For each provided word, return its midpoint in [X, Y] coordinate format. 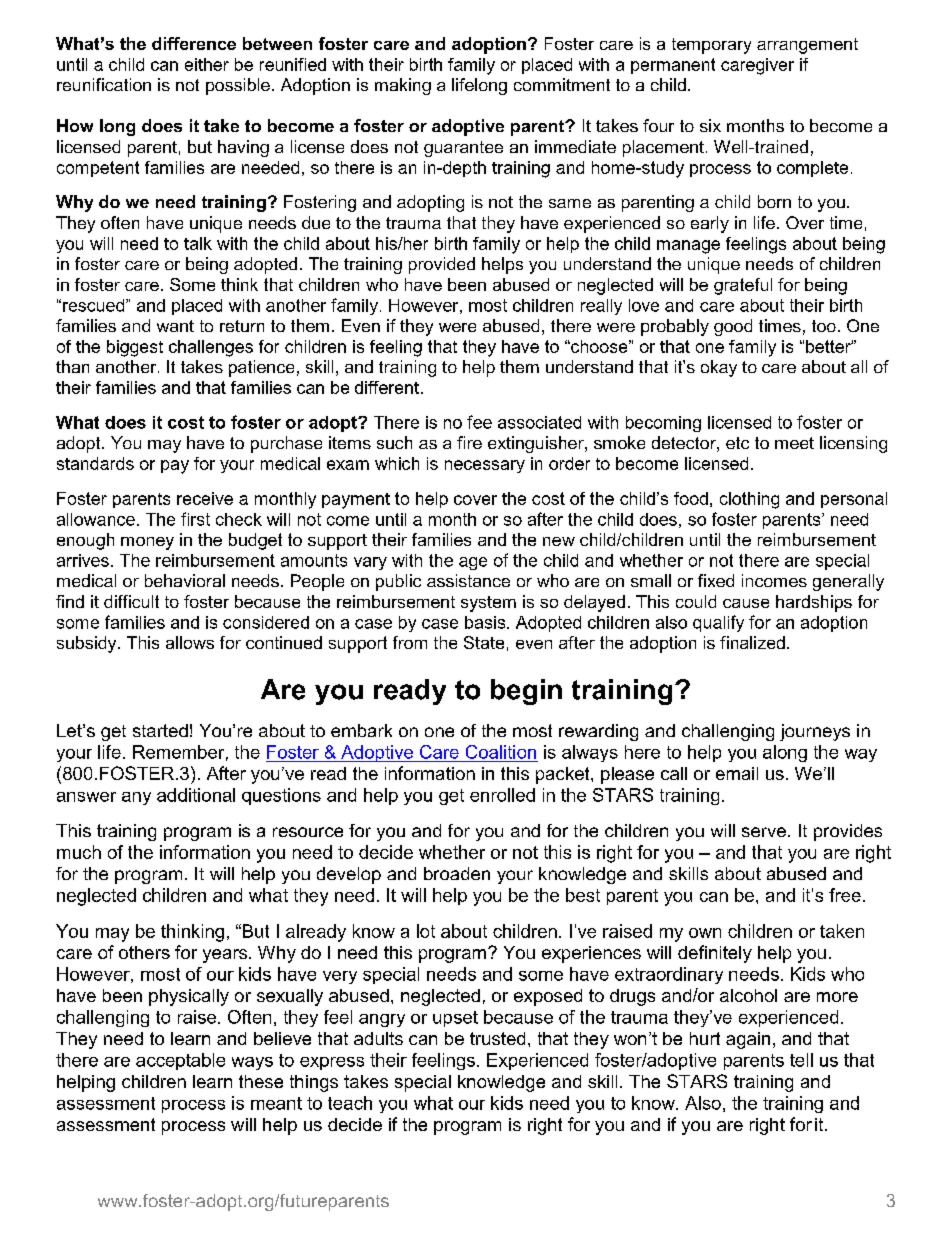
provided [442, 265]
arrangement [807, 46]
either [207, 64]
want [175, 326]
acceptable [180, 1061]
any [136, 798]
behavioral [185, 580]
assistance [468, 580]
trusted [497, 1038]
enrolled [502, 795]
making [403, 86]
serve [764, 832]
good [733, 327]
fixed [716, 580]
